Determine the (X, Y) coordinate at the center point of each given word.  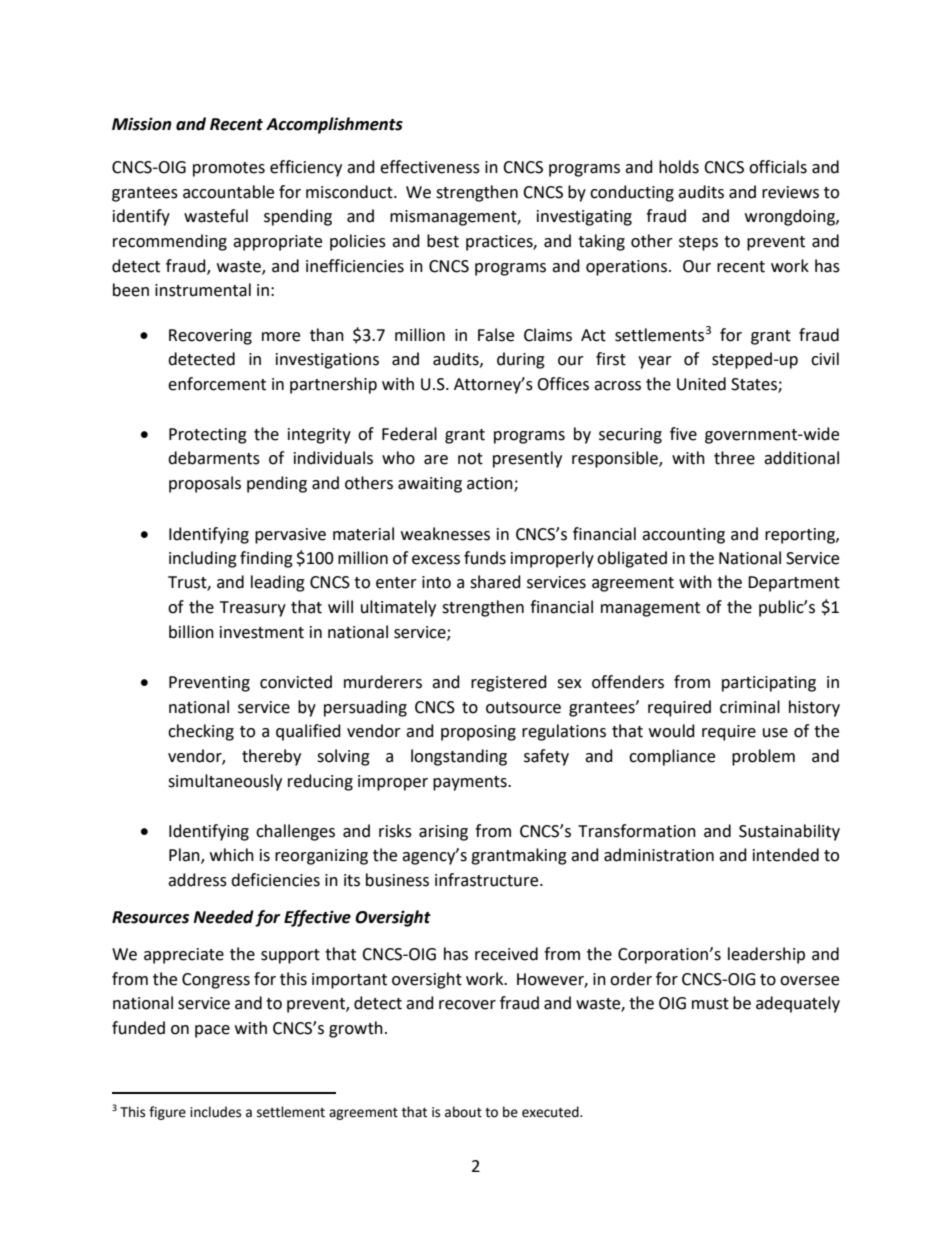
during (521, 360)
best (443, 241)
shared (495, 582)
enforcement (217, 384)
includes (215, 1112)
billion (191, 632)
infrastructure (488, 880)
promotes (229, 169)
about (463, 1112)
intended (786, 855)
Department (794, 584)
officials (778, 167)
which (232, 855)
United (701, 384)
